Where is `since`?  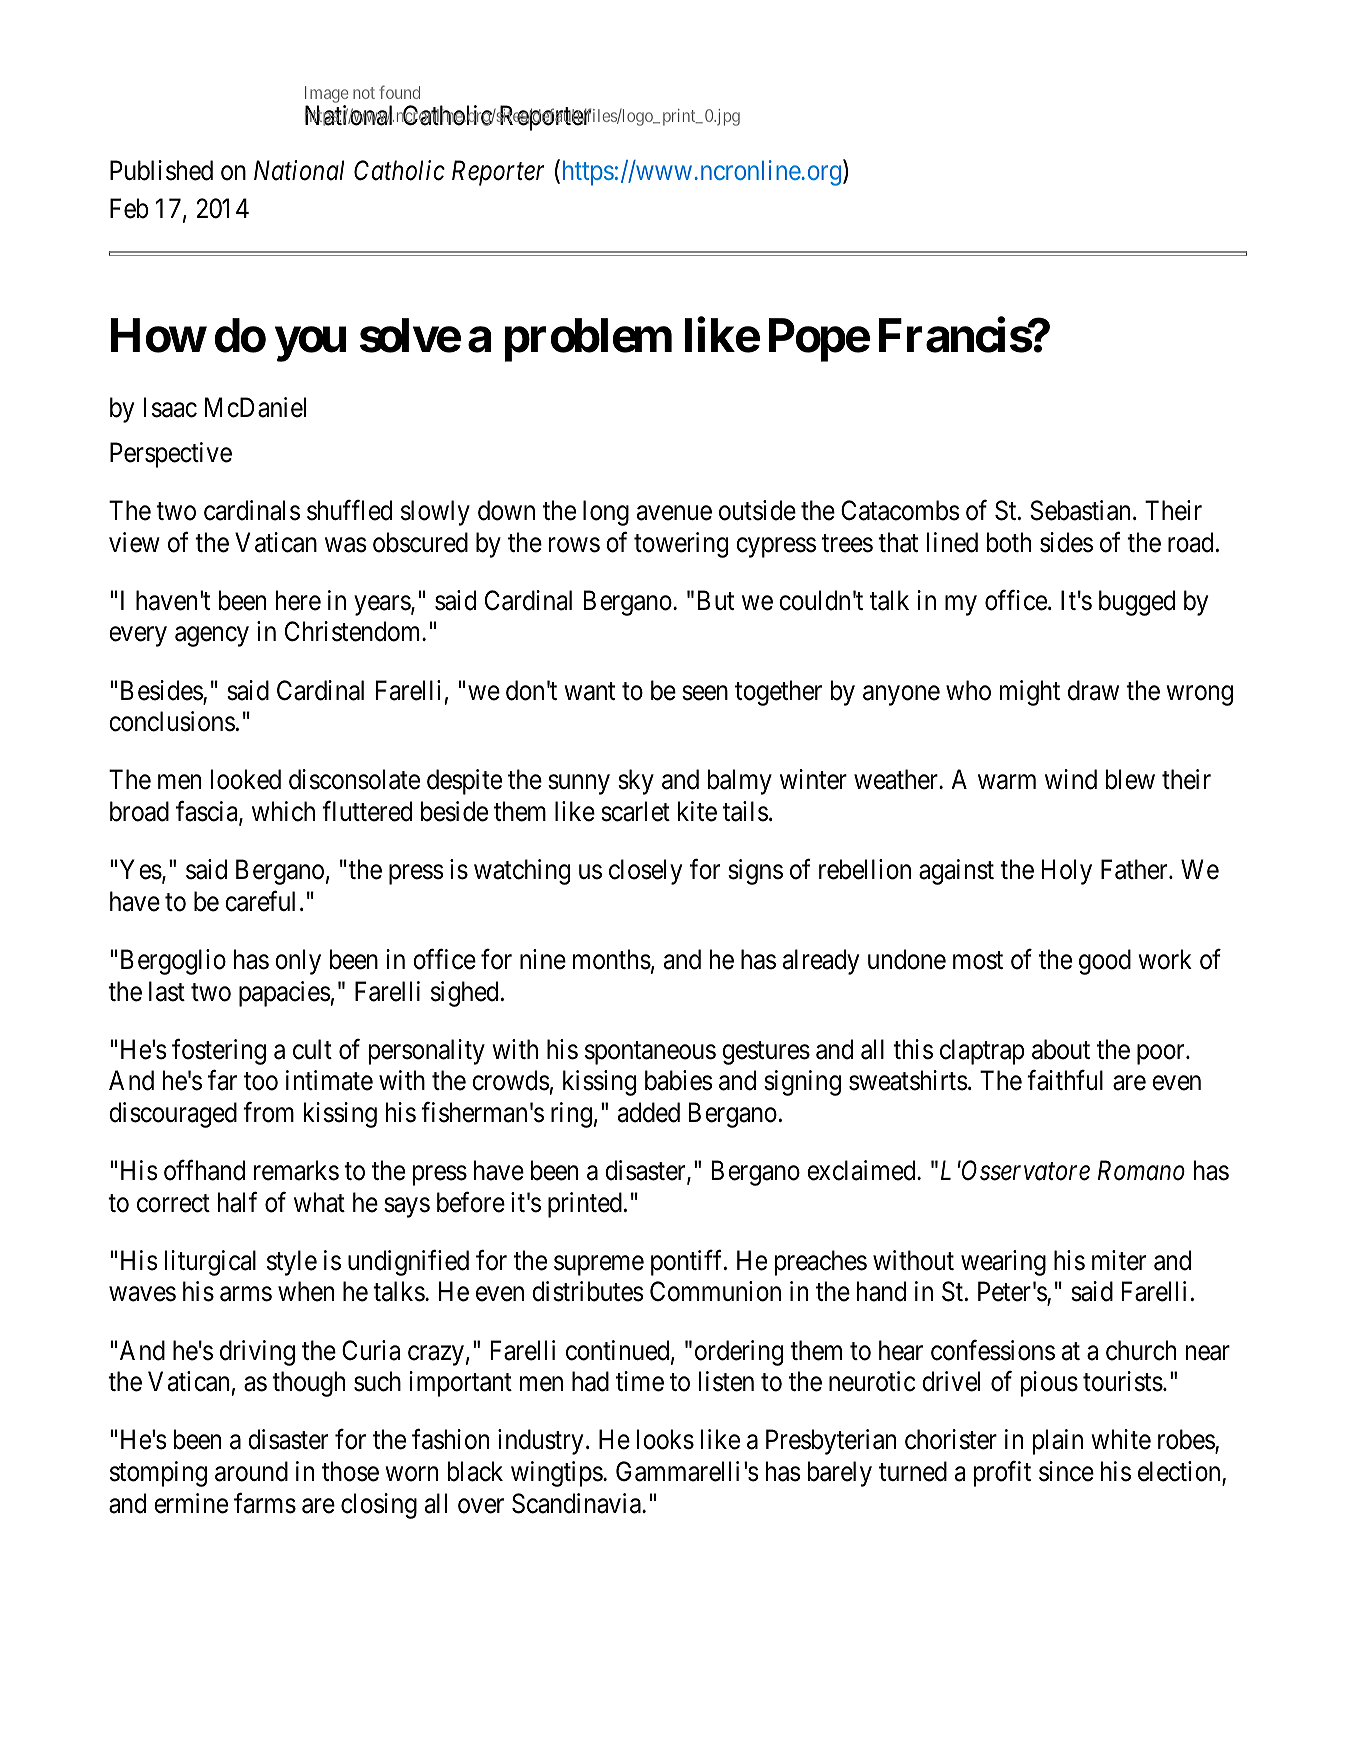
since is located at coordinates (1066, 1471).
